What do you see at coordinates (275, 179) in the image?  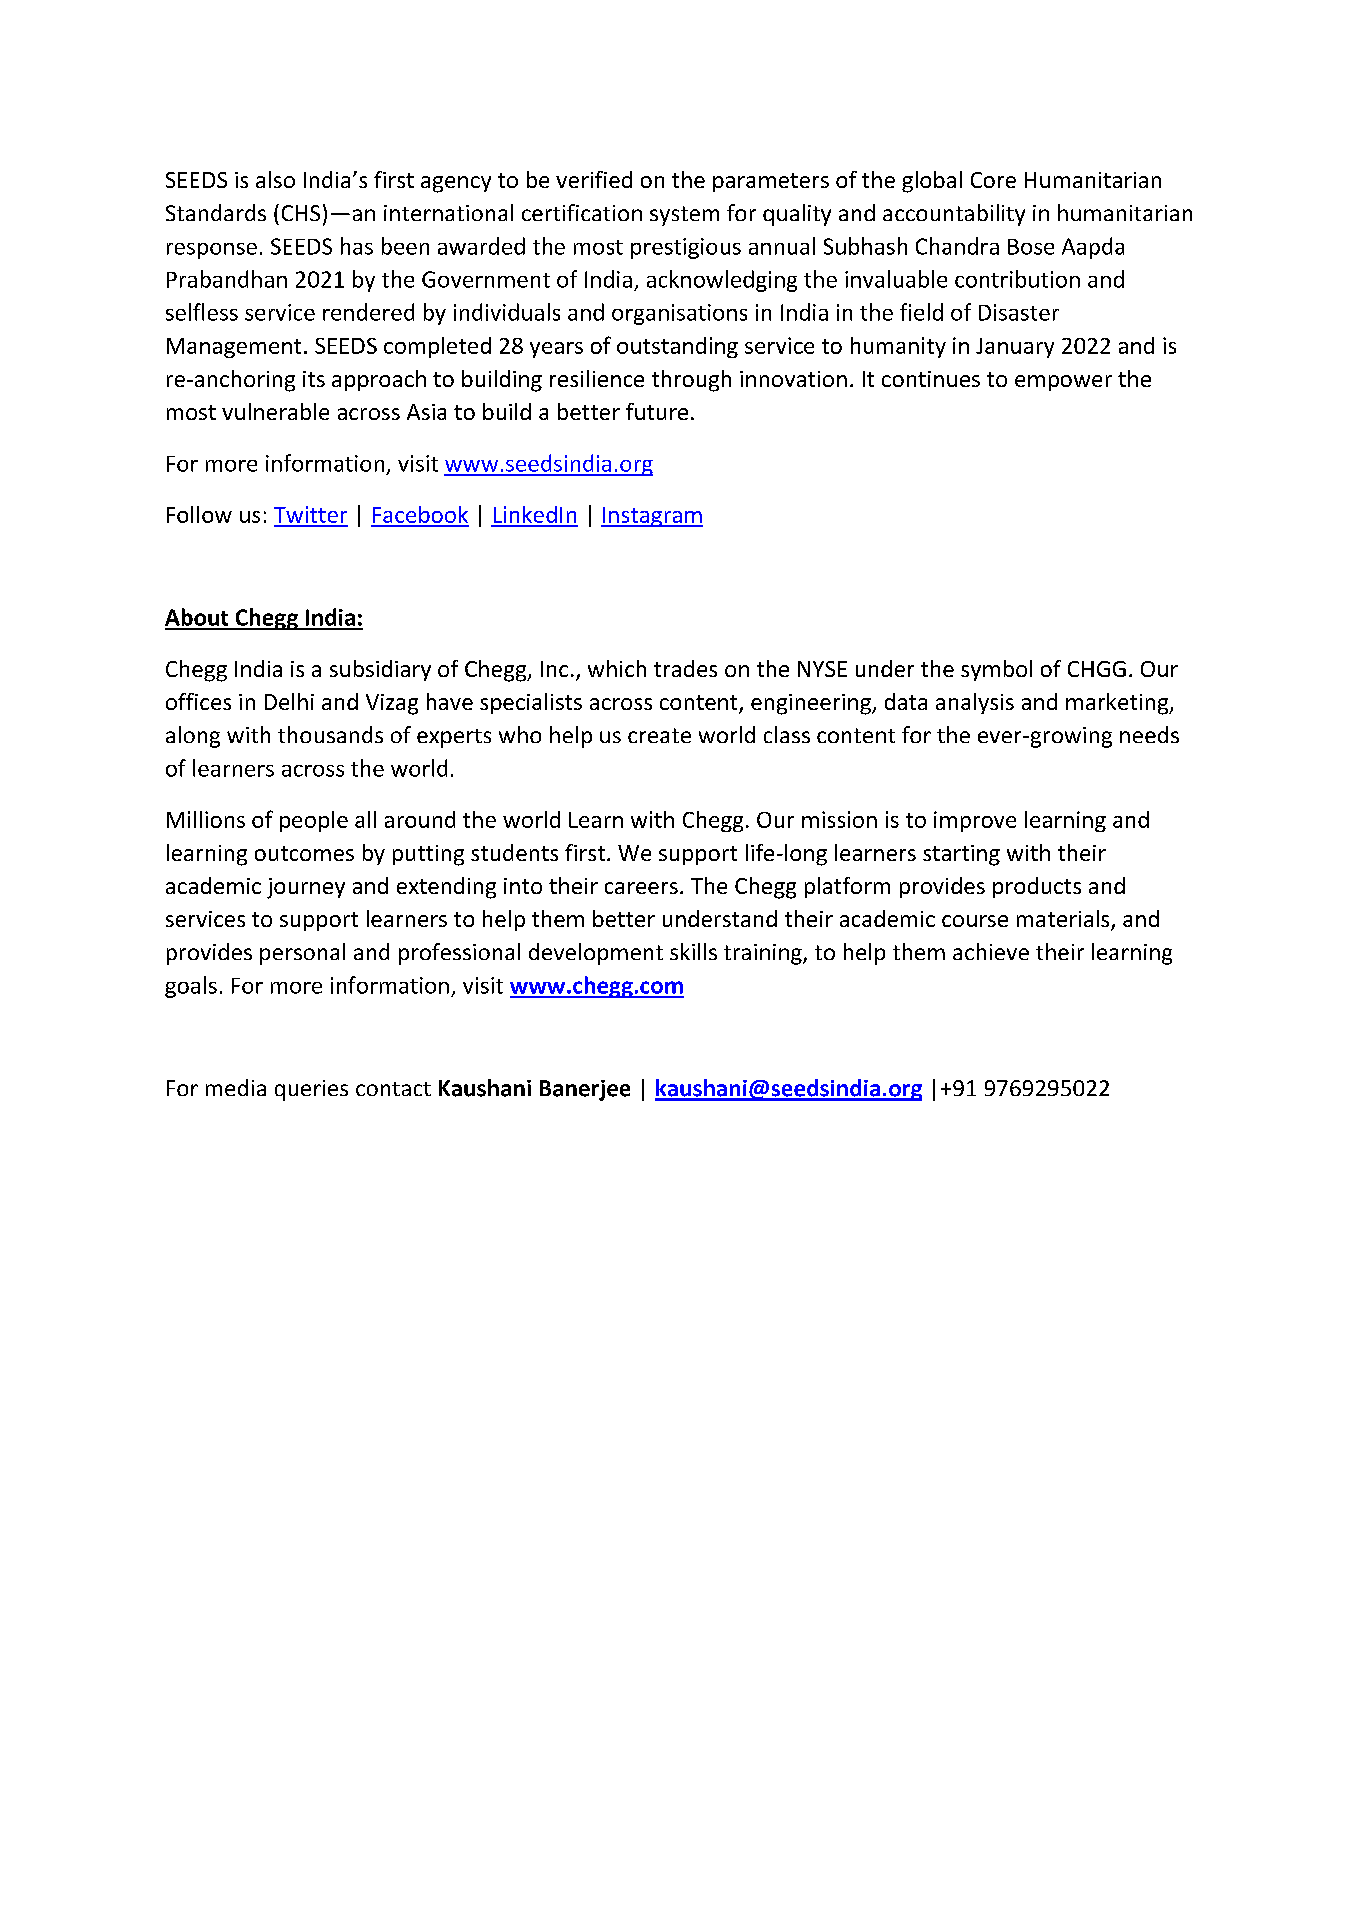 I see `also` at bounding box center [275, 179].
